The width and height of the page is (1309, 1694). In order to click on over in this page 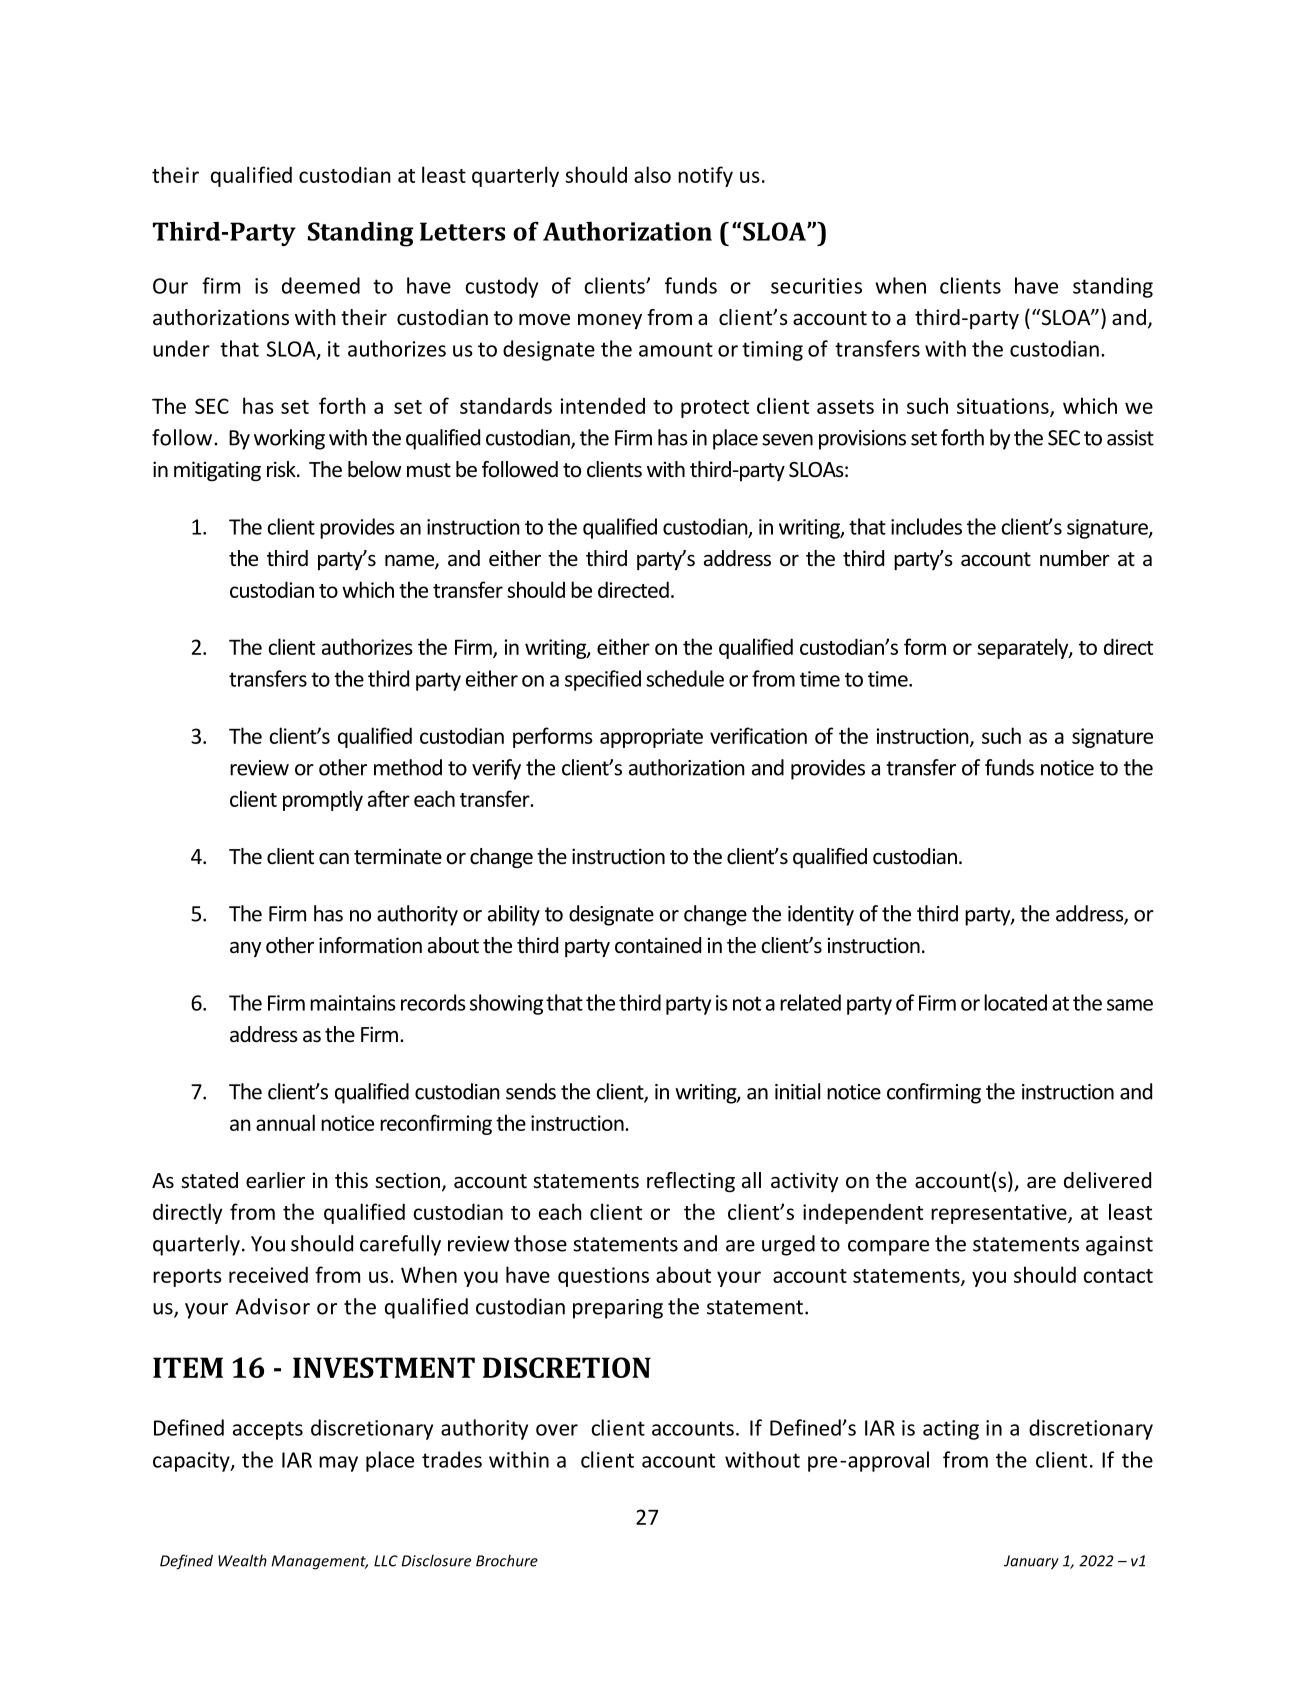, I will do `click(557, 1430)`.
